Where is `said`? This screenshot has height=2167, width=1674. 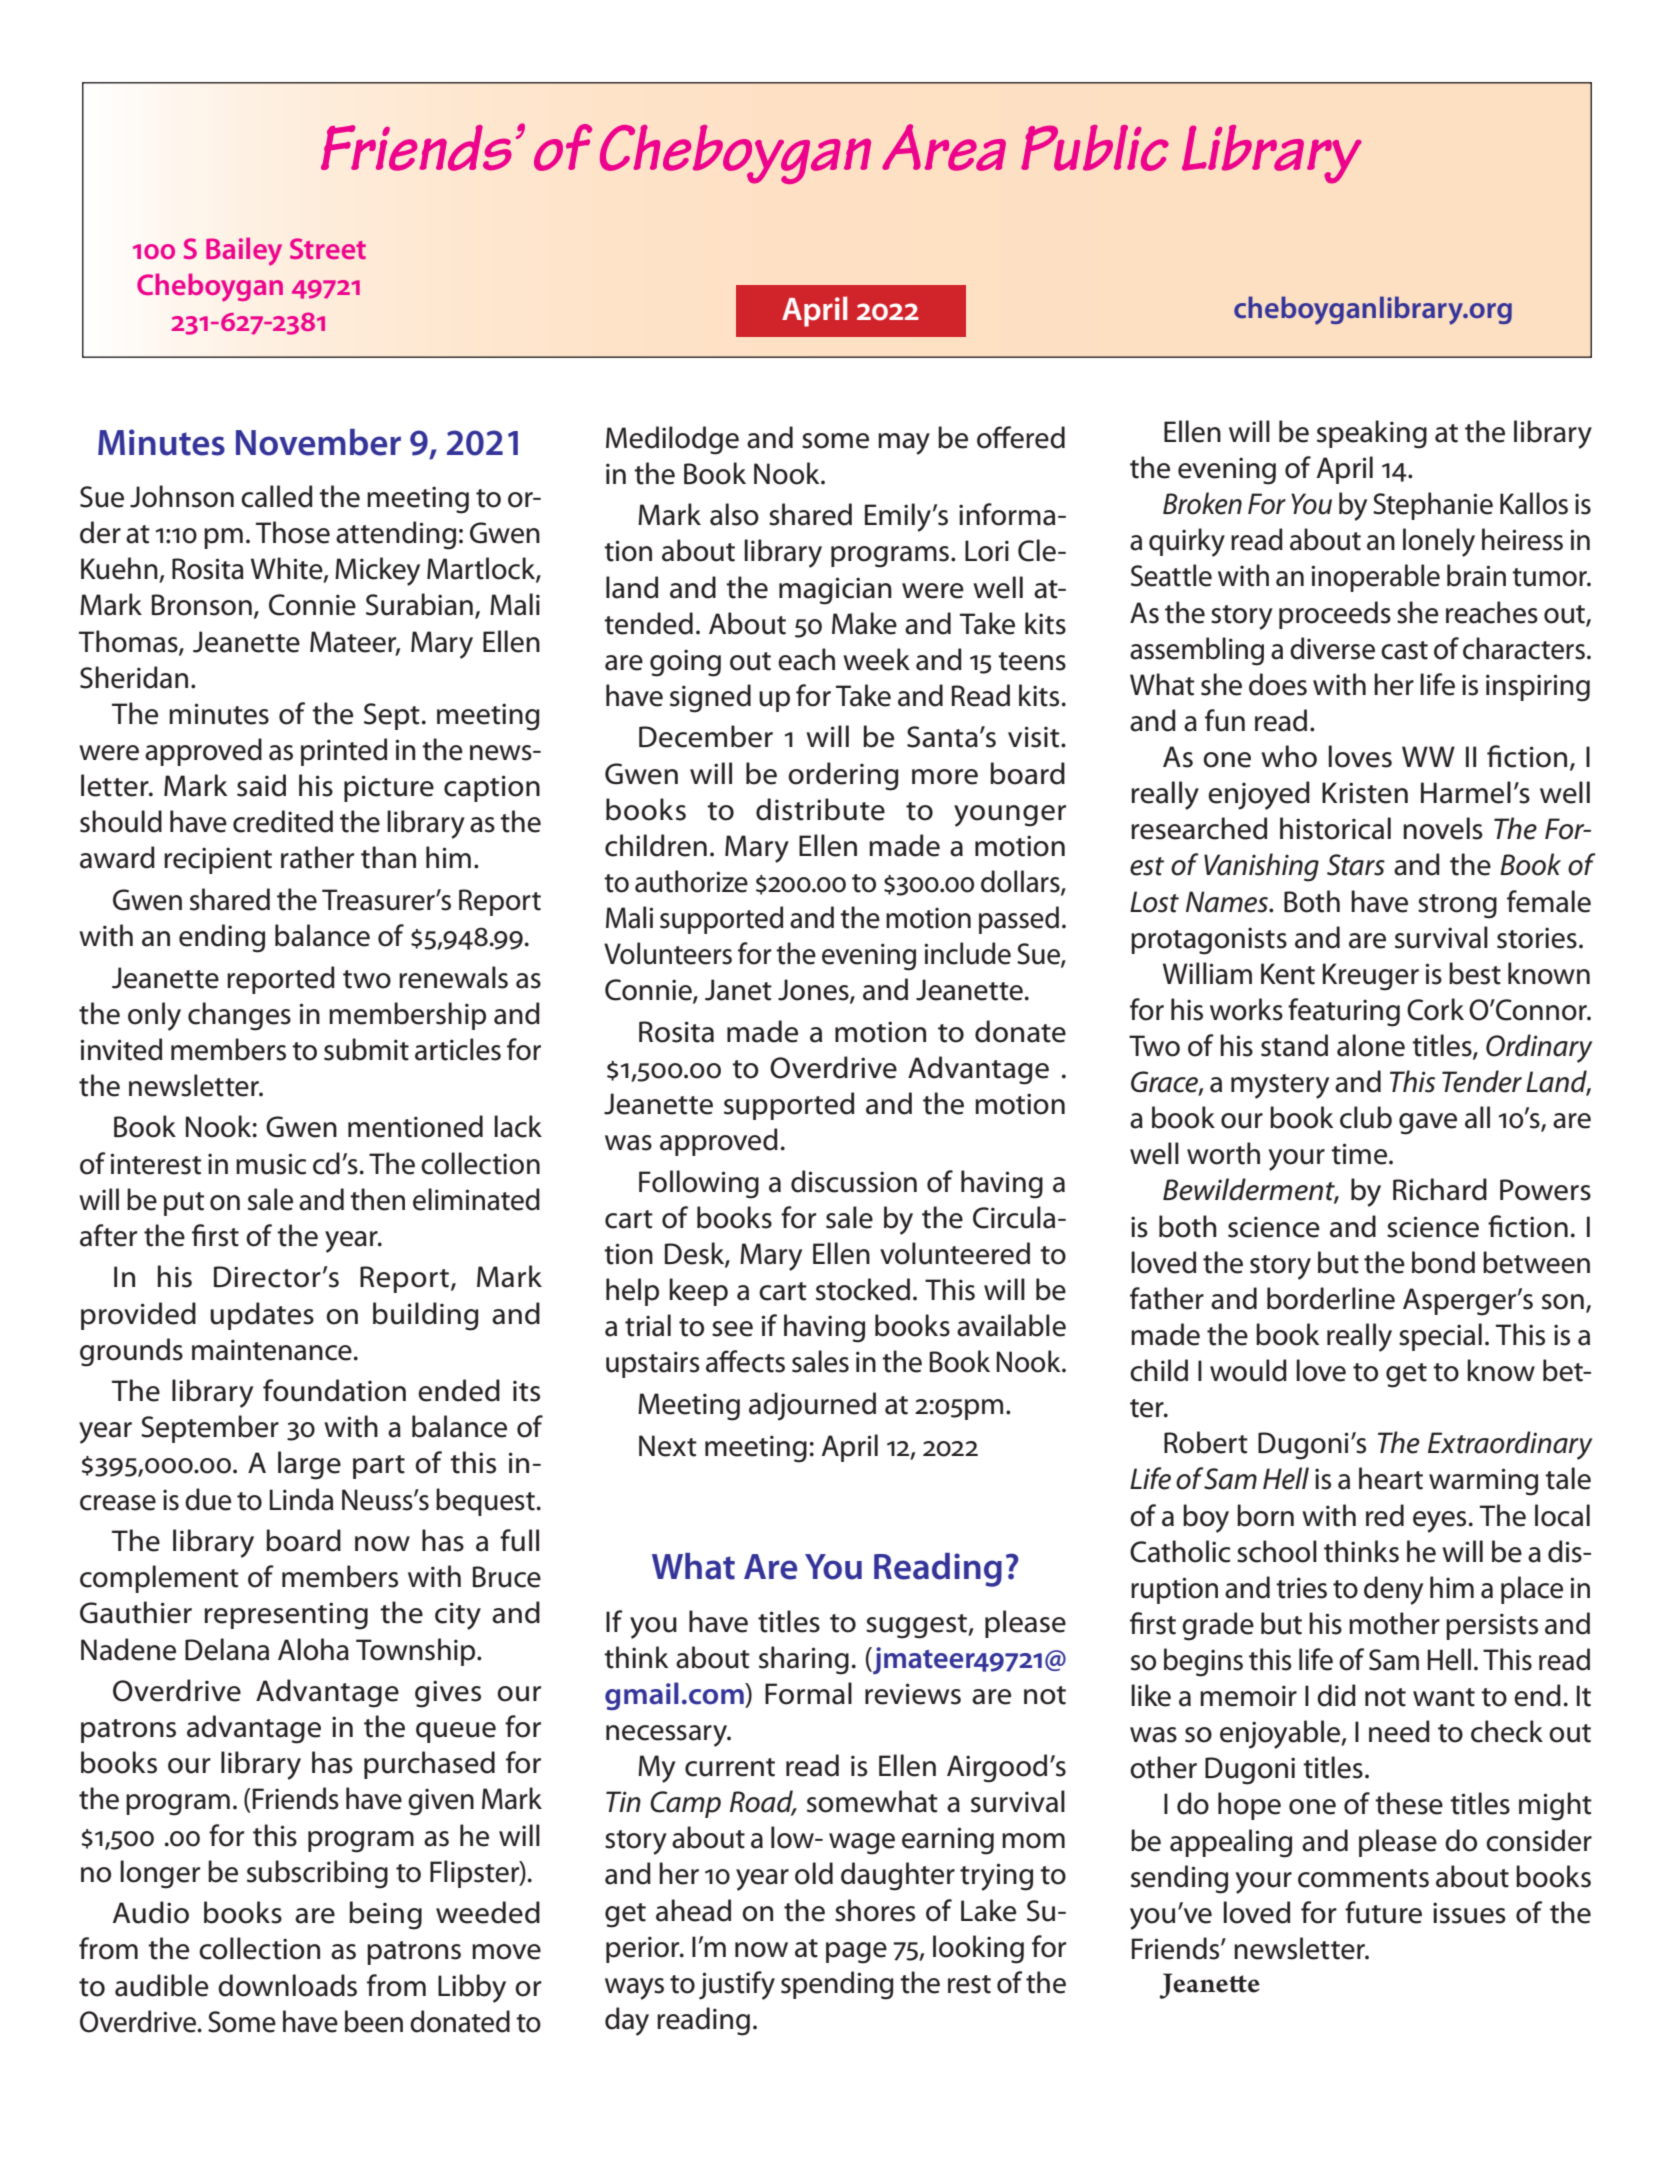
said is located at coordinates (261, 785).
